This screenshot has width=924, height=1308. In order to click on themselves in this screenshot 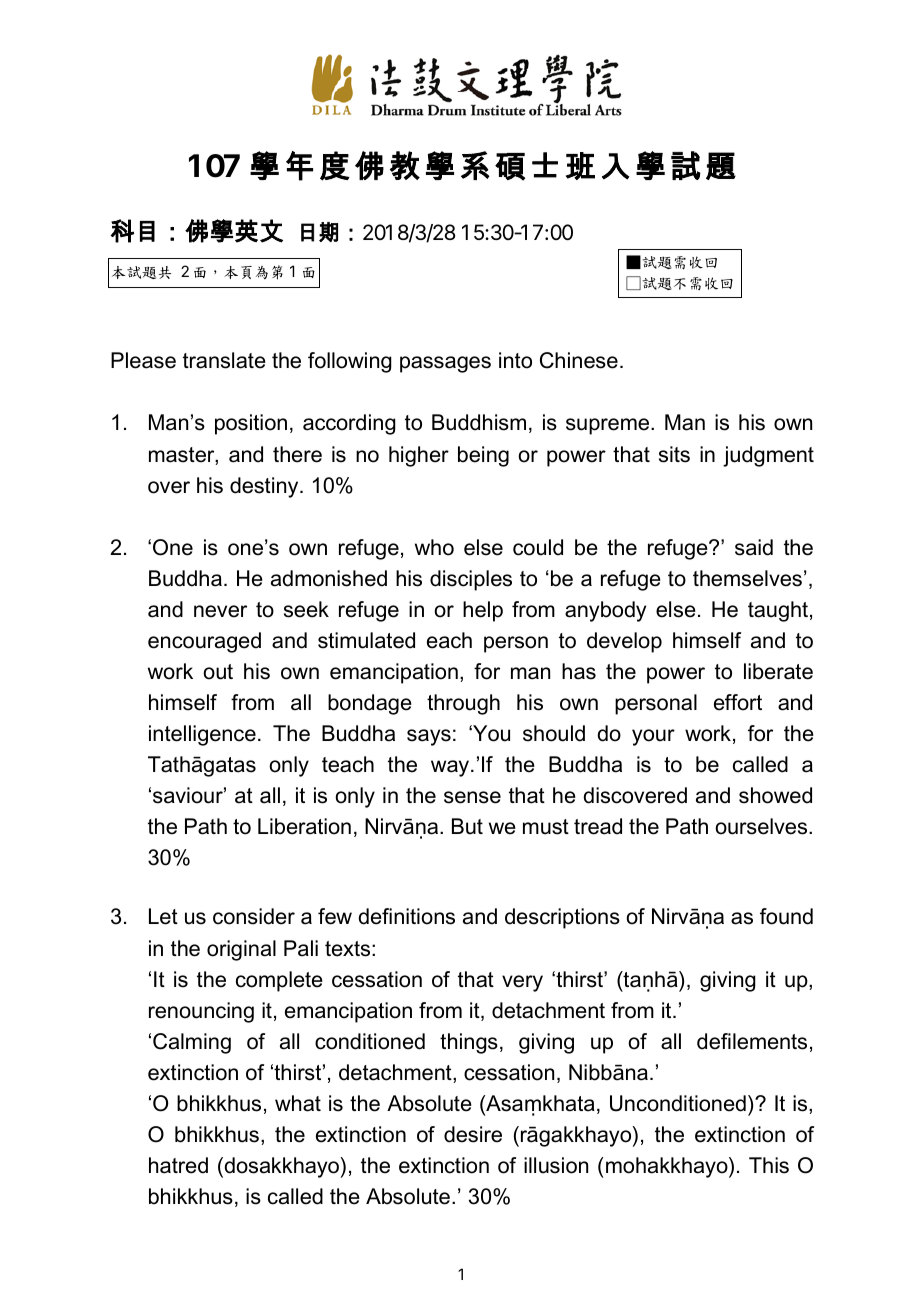, I will do `click(747, 578)`.
